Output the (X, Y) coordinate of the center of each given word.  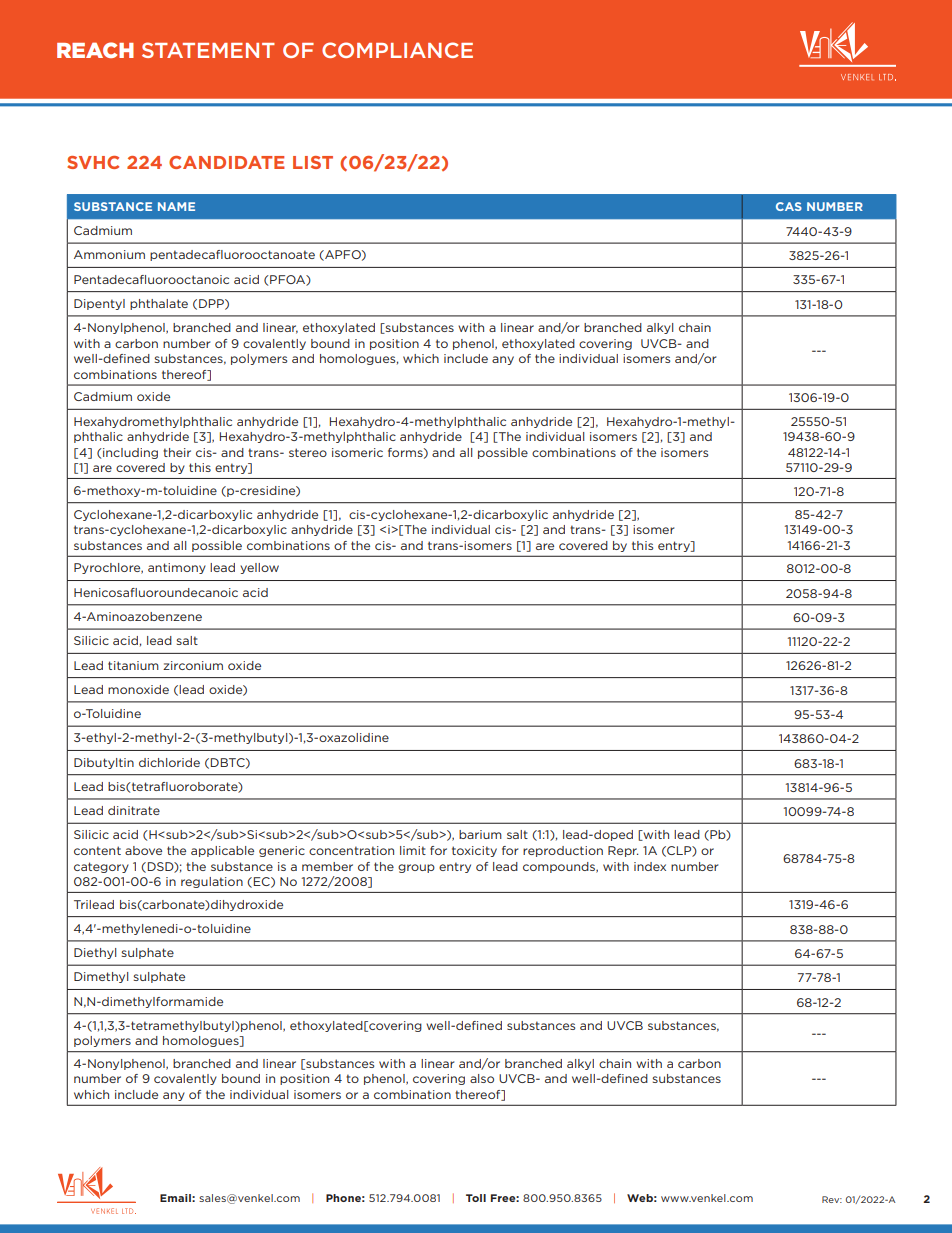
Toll (476, 1198)
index (650, 866)
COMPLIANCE (397, 50)
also (482, 1078)
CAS (789, 206)
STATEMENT (208, 50)
